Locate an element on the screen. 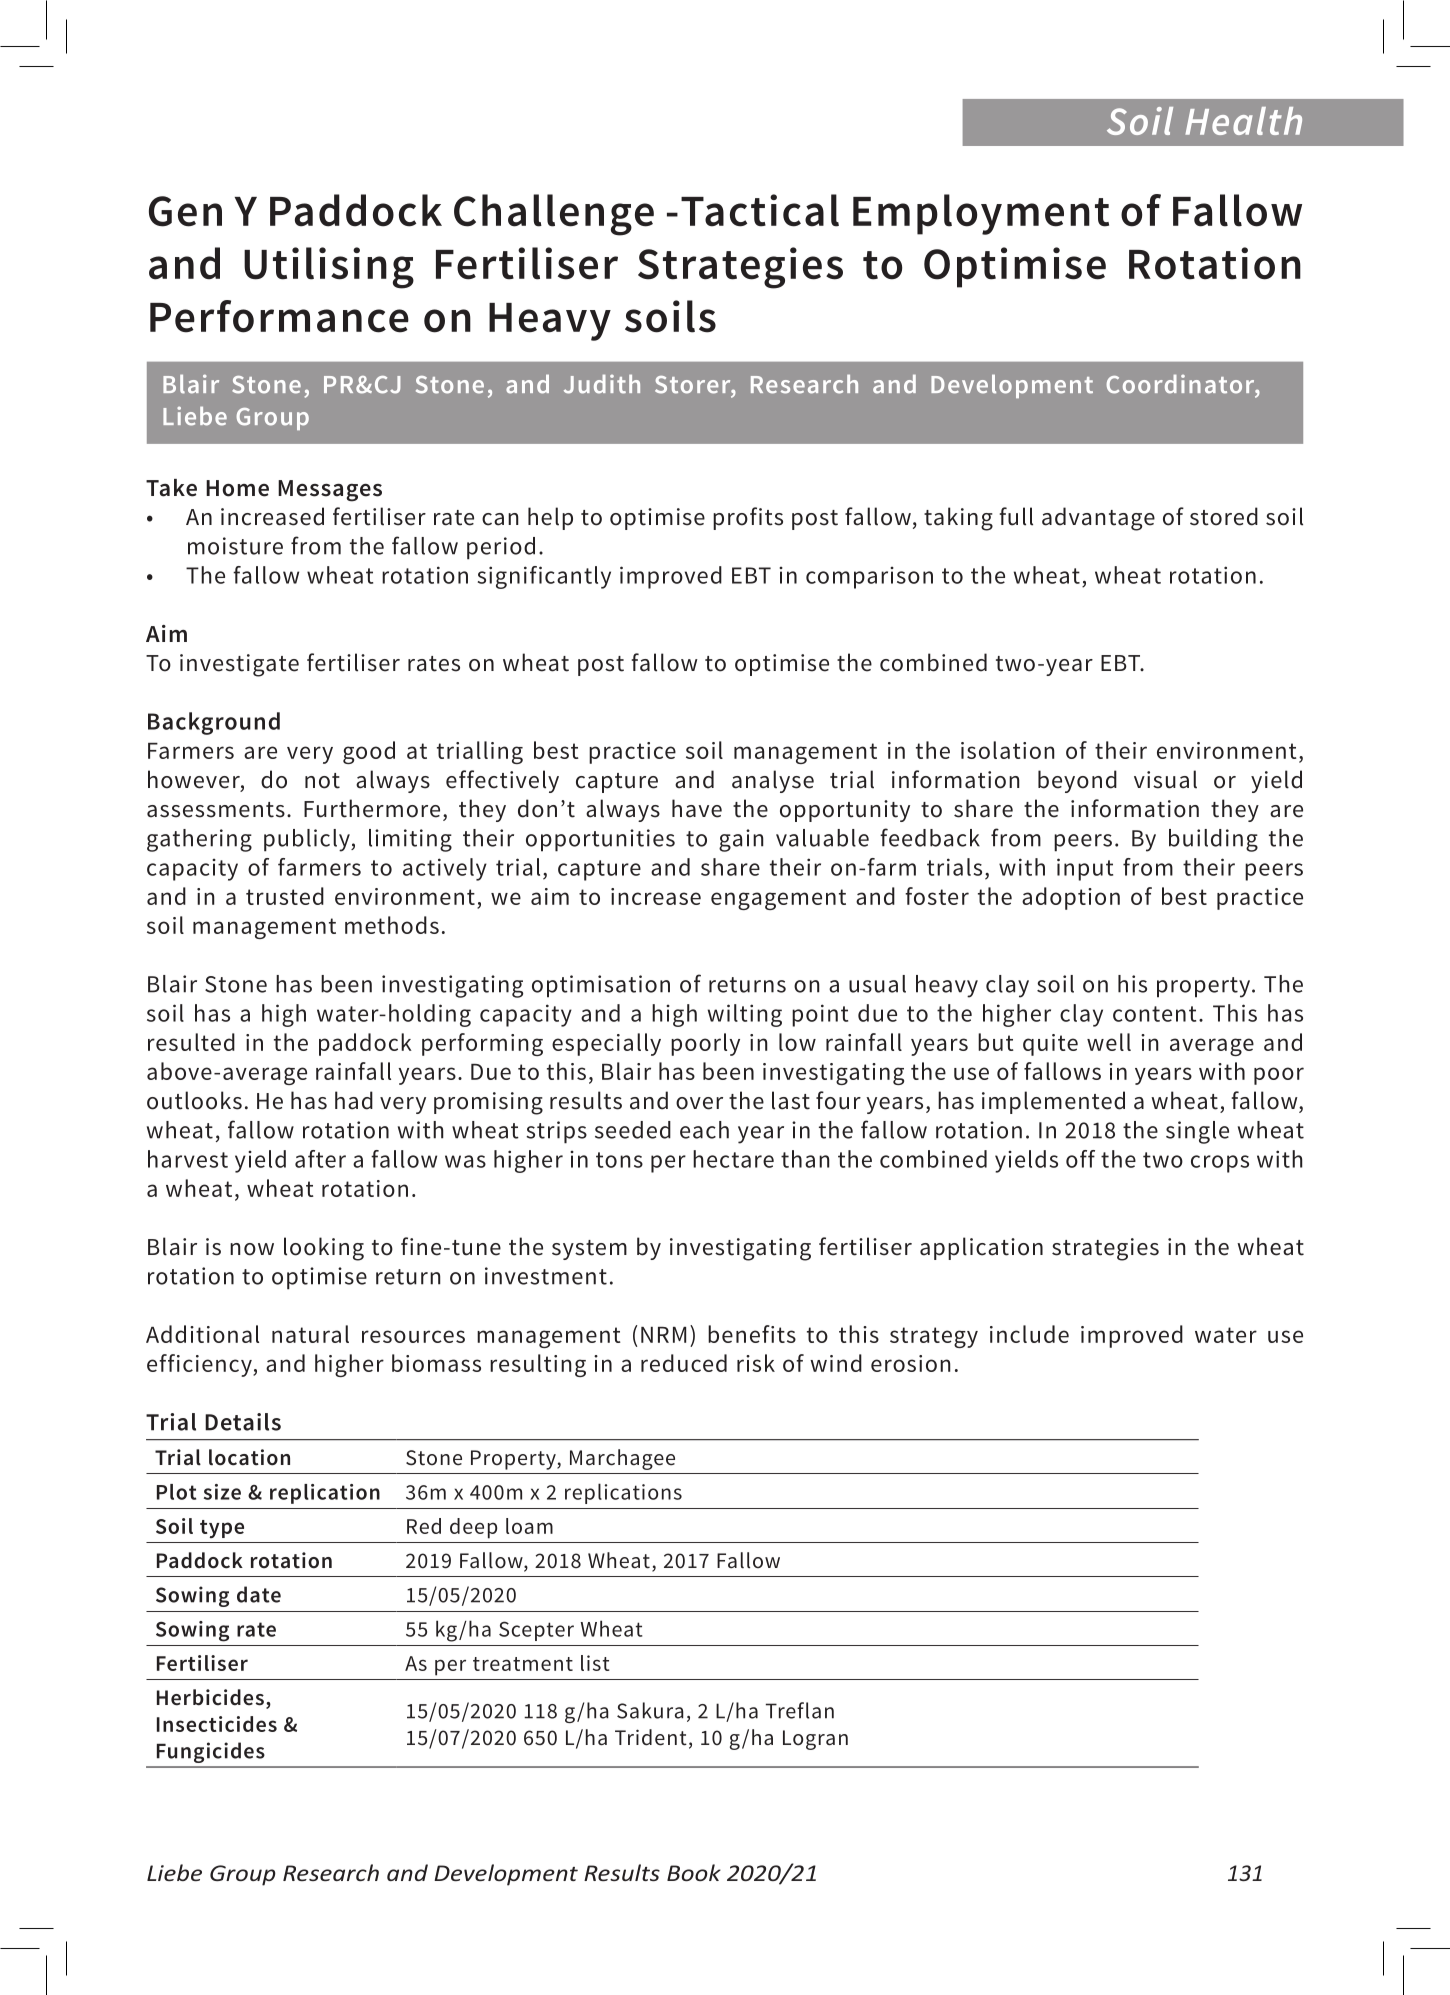 This screenshot has height=1995, width=1450. benefits is located at coordinates (752, 1334).
